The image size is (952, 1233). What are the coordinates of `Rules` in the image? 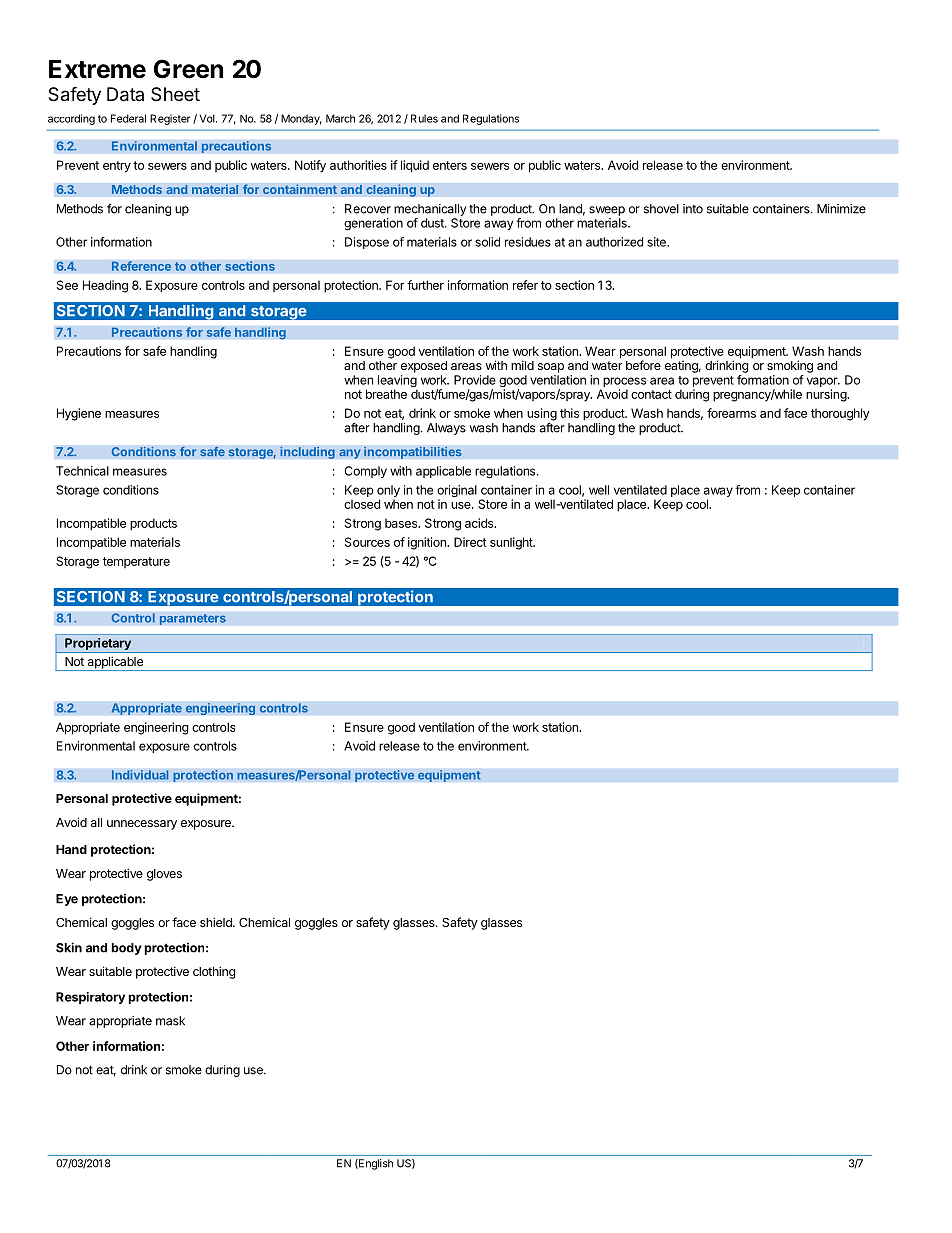 It's located at (424, 118).
